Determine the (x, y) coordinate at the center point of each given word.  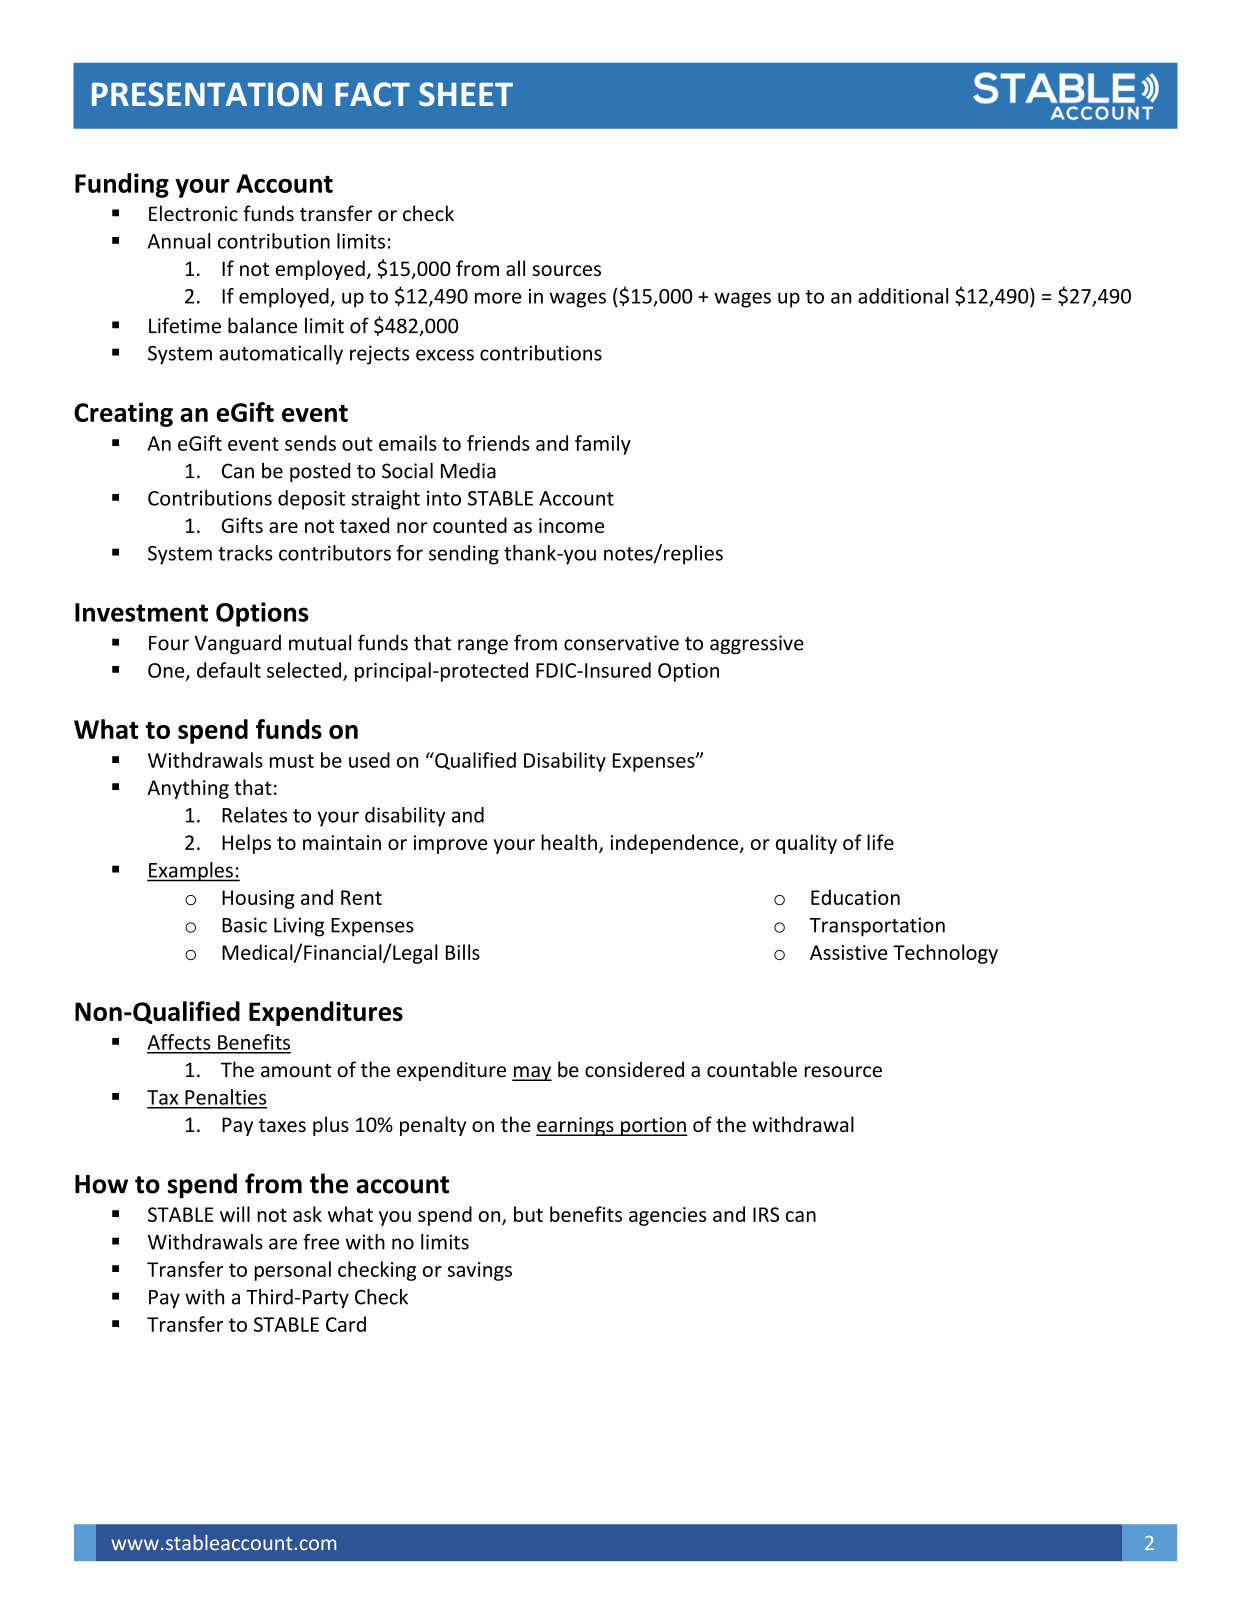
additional (903, 296)
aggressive (757, 644)
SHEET (466, 94)
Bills (463, 952)
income (571, 525)
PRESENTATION (207, 94)
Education (855, 897)
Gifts (242, 525)
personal (292, 1271)
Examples (191, 872)
